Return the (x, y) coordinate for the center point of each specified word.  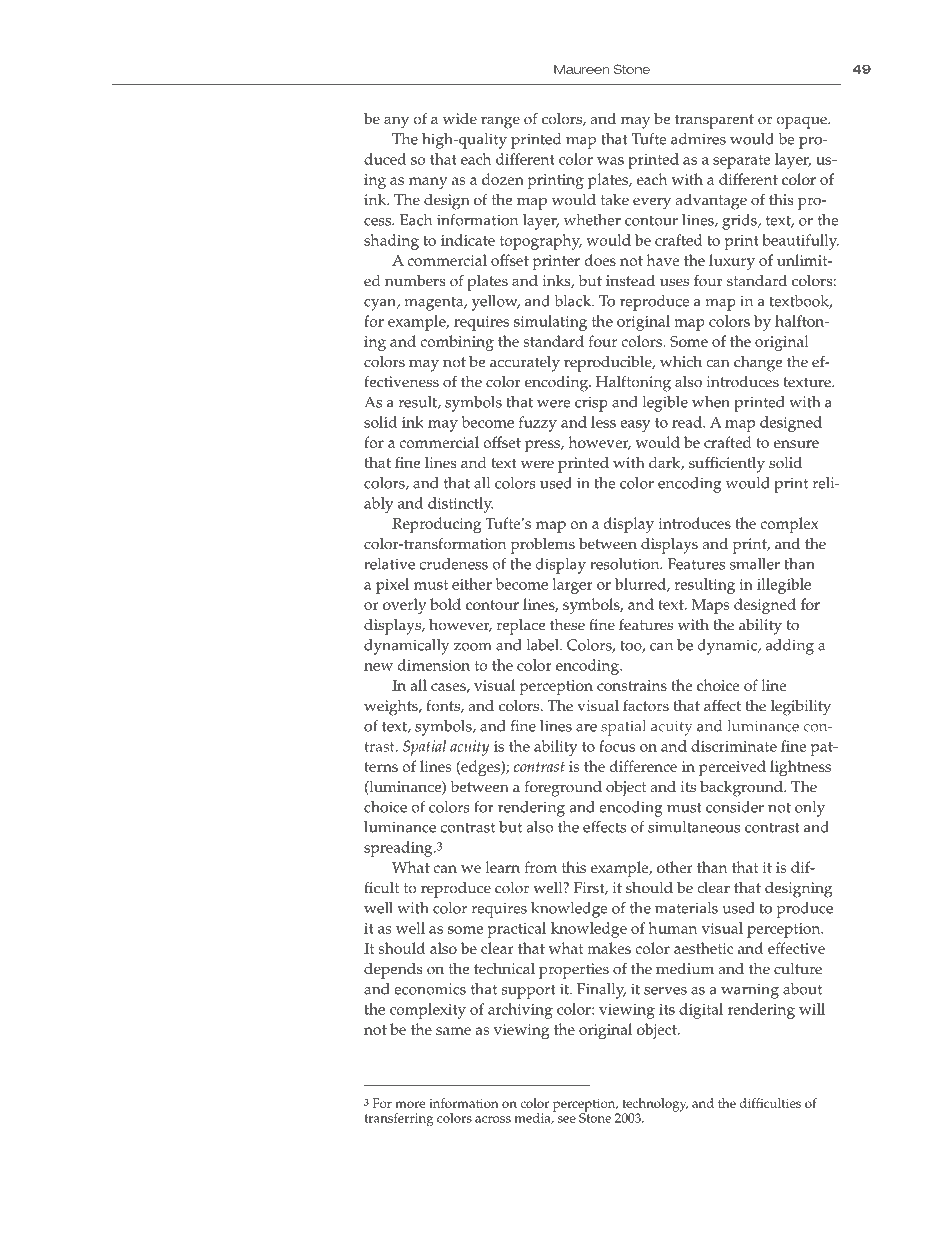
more (410, 1104)
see (567, 1119)
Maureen (581, 69)
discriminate (734, 746)
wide (460, 119)
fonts (444, 706)
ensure (796, 444)
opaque (802, 122)
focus (617, 746)
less (603, 422)
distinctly (460, 505)
